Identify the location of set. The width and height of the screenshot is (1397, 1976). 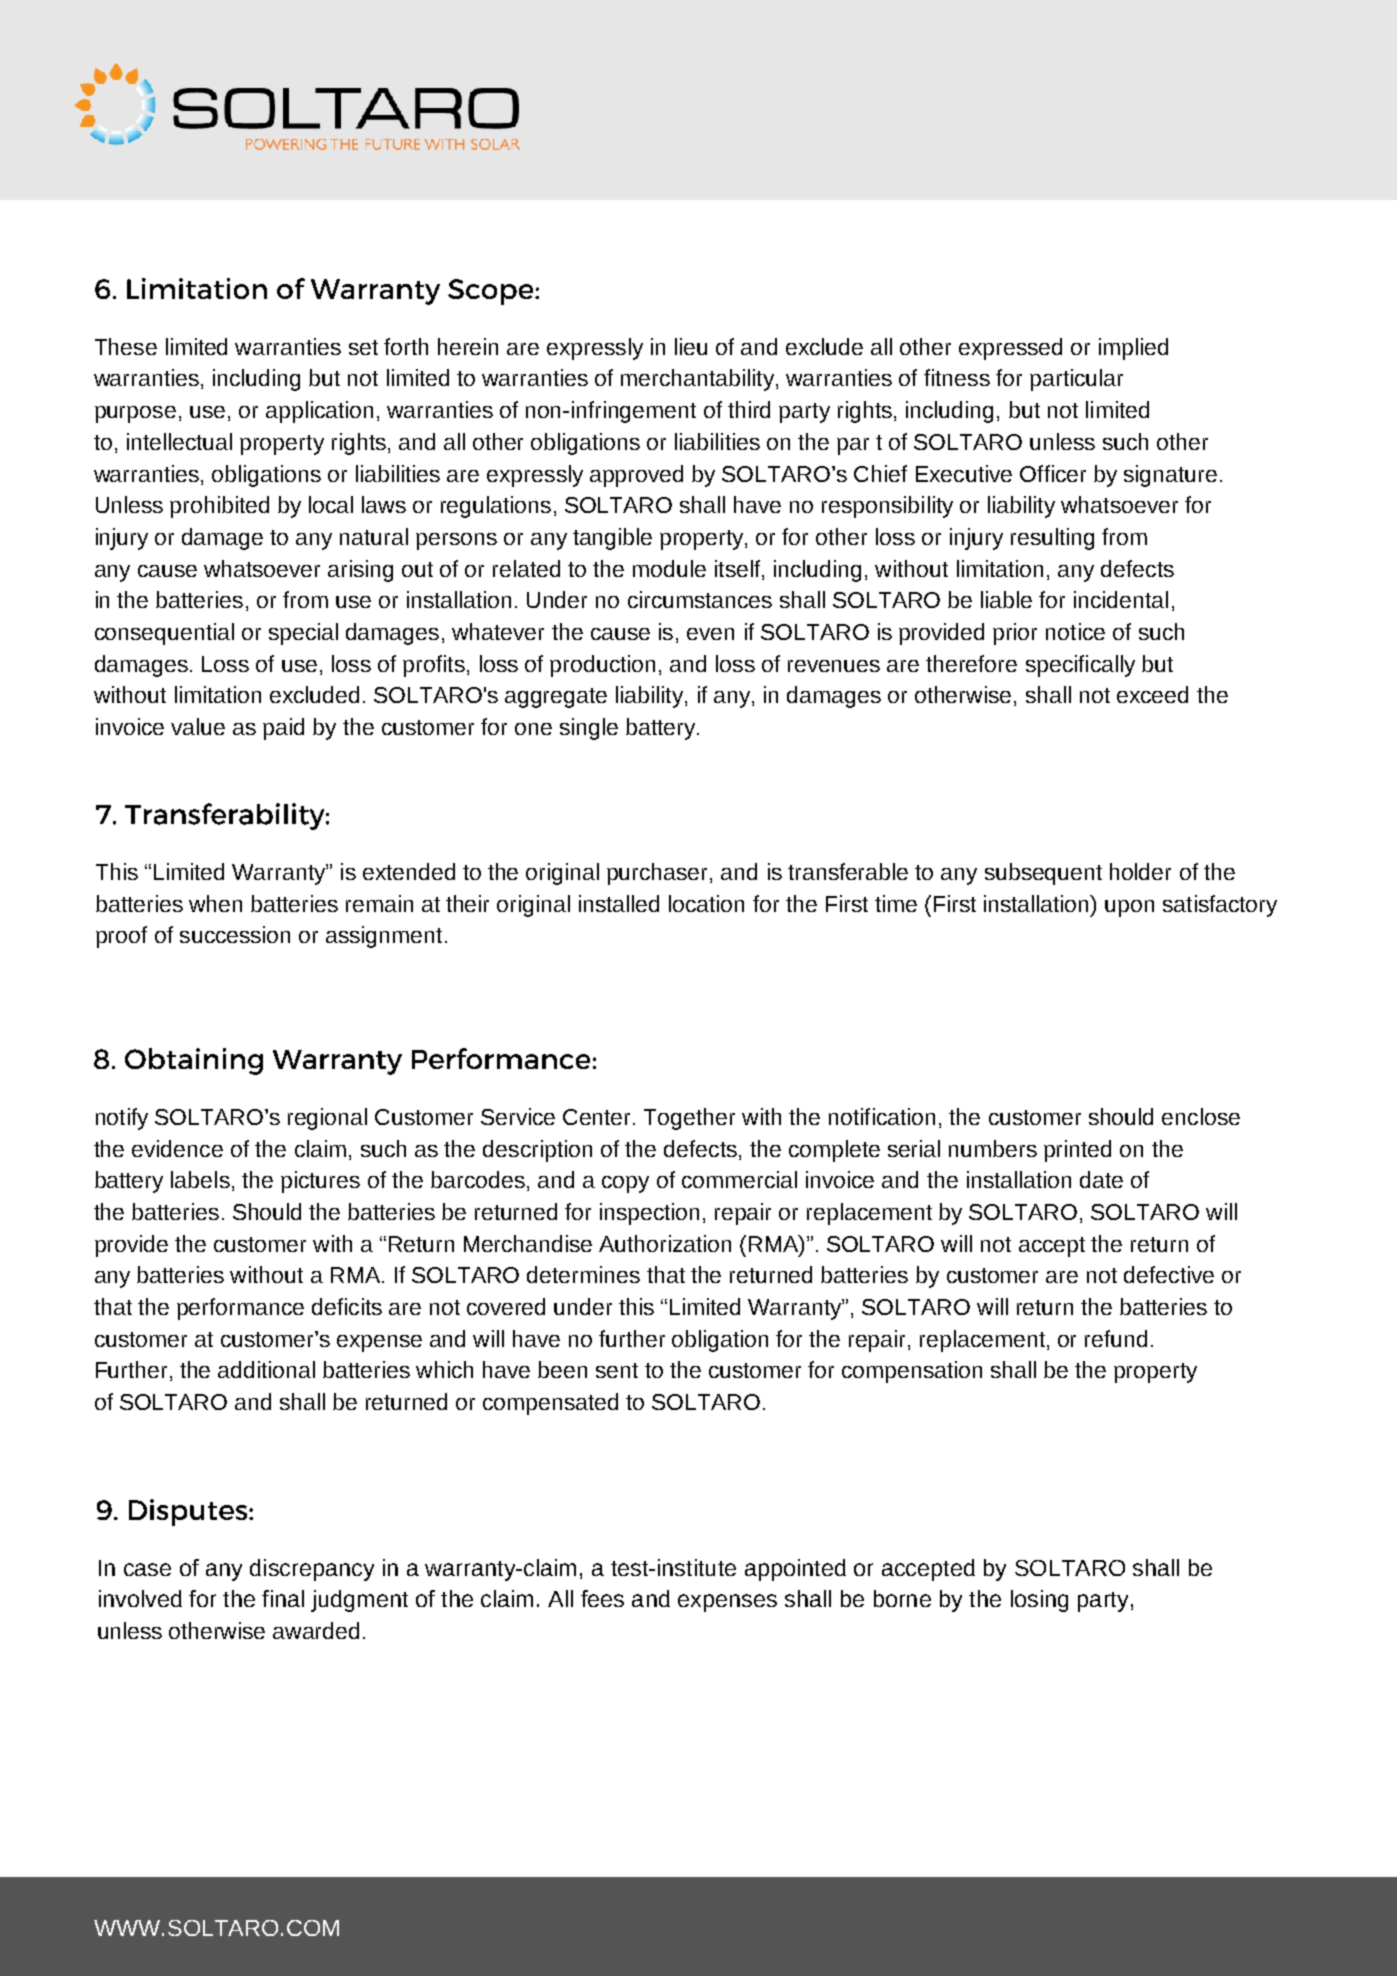
(363, 347).
